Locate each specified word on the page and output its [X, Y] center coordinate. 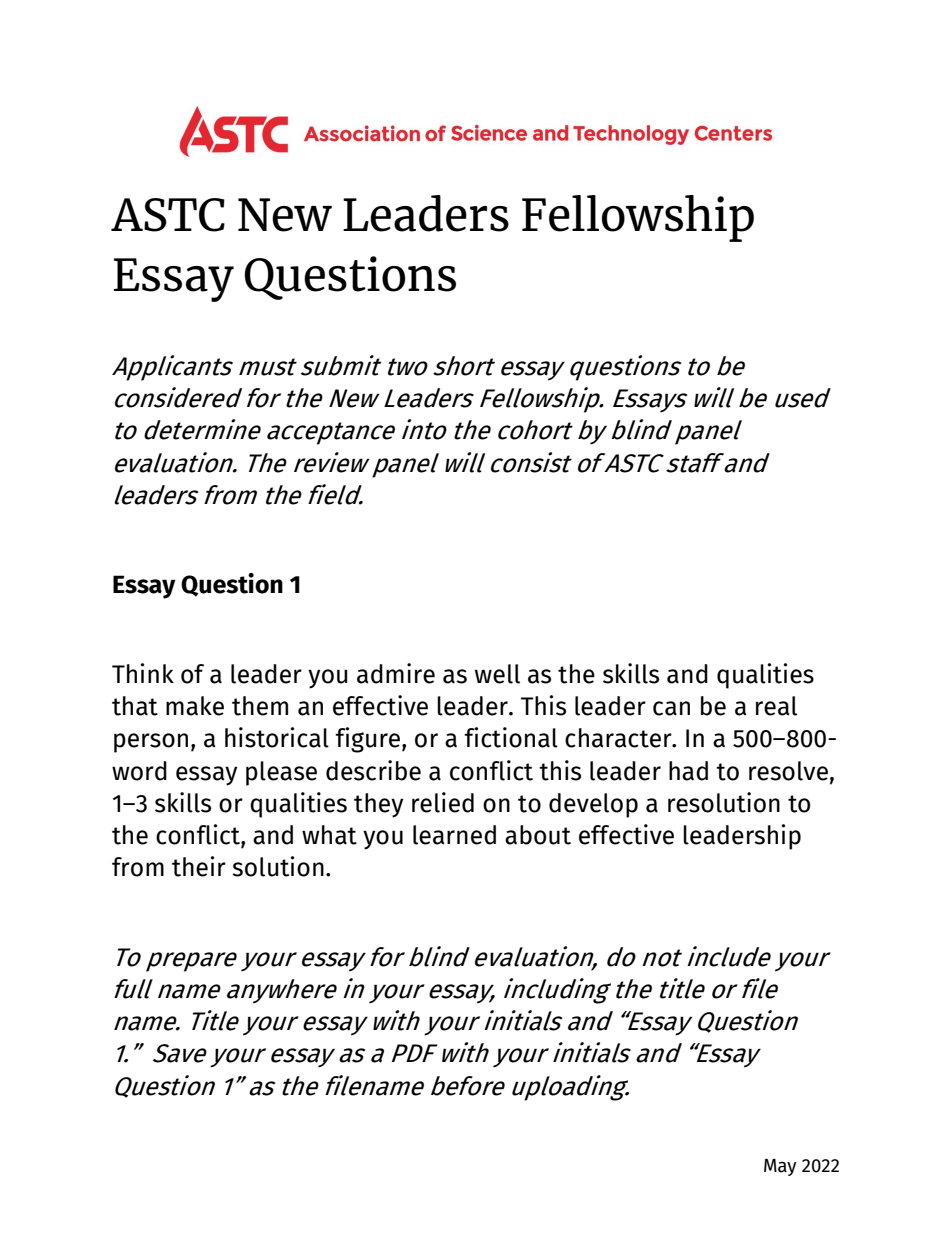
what [329, 835]
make [195, 706]
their [199, 866]
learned [454, 835]
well [497, 674]
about [538, 835]
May [780, 1167]
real [776, 706]
